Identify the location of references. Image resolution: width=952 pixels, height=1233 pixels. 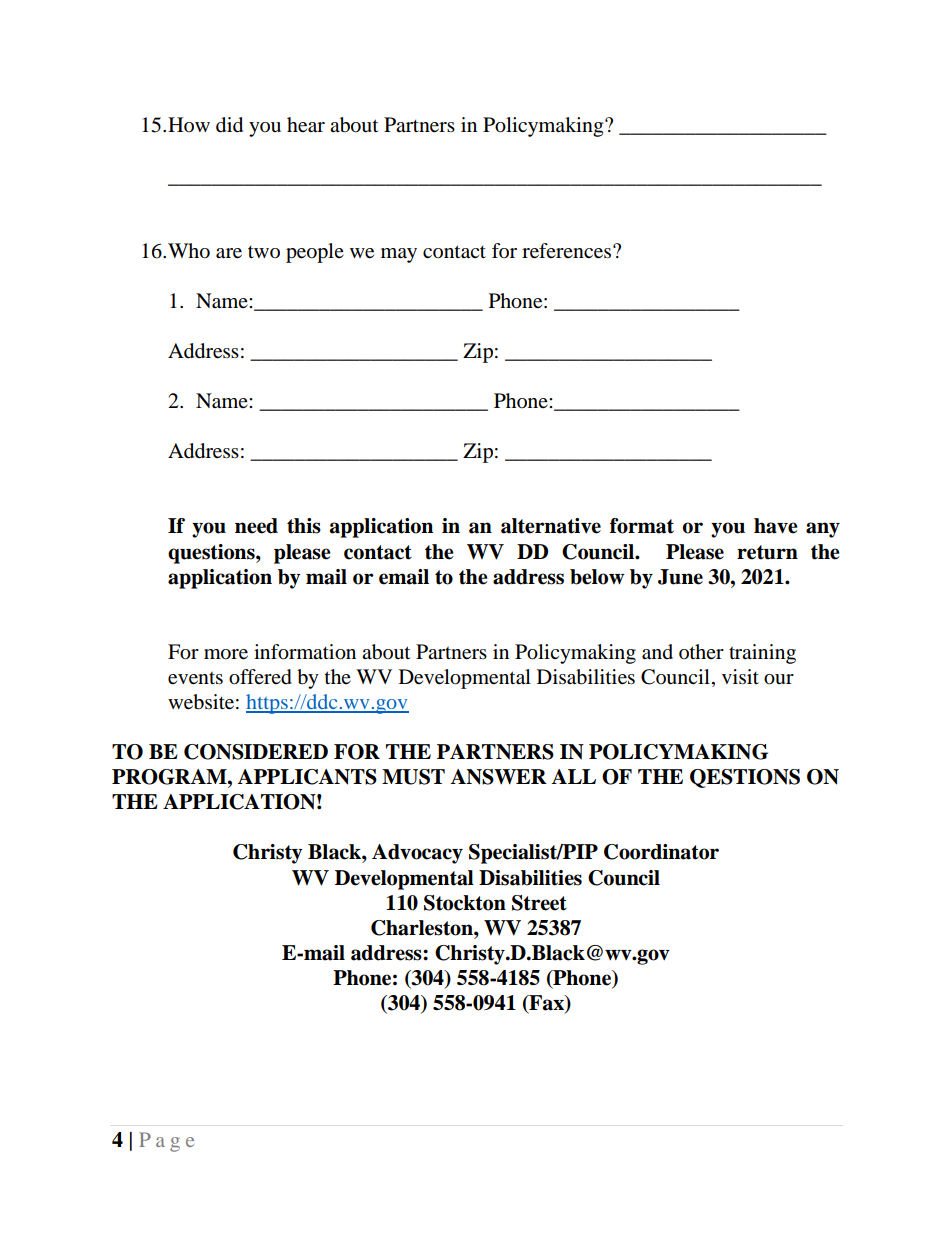
(568, 251).
